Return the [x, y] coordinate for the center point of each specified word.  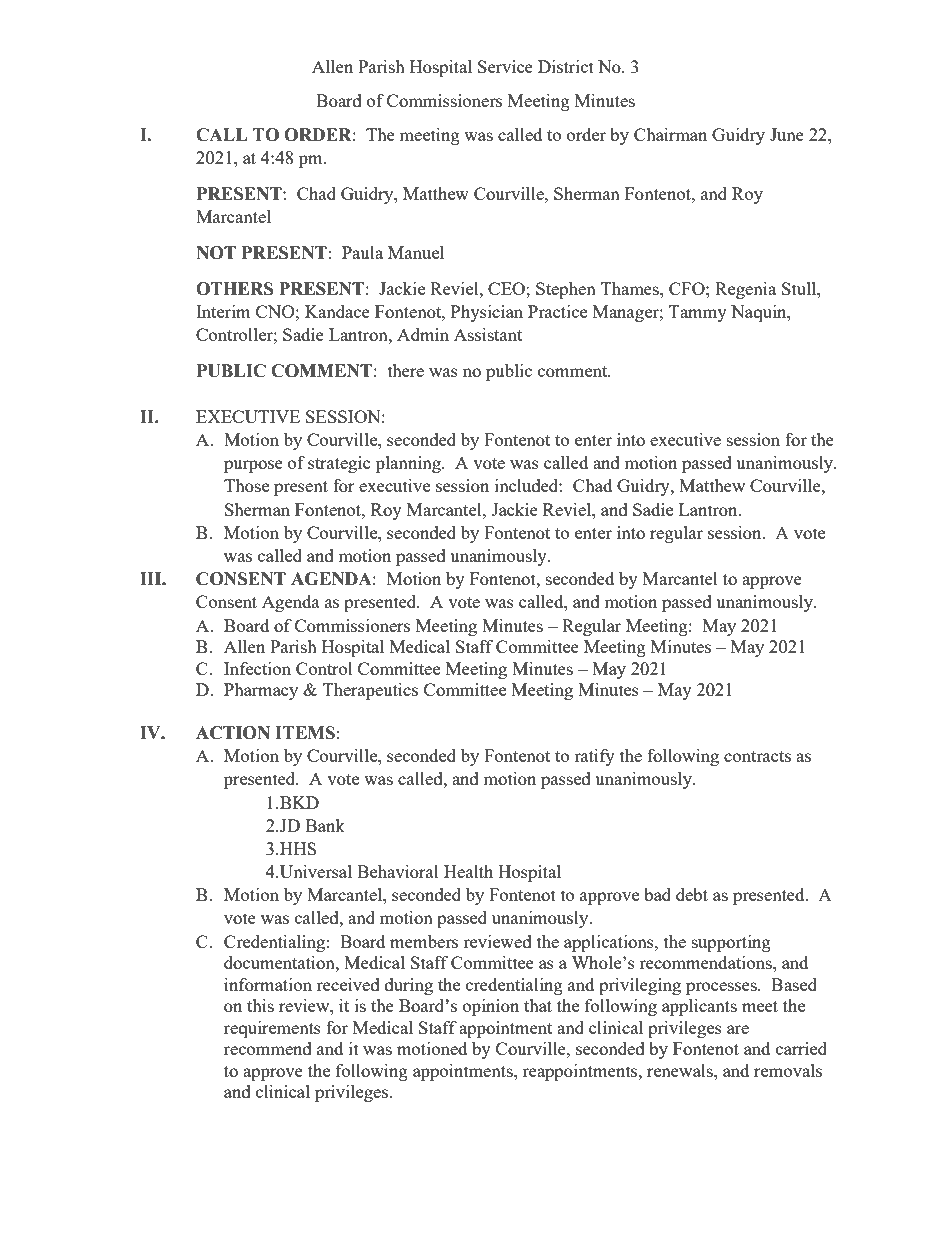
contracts [757, 756]
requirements [272, 1029]
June [787, 134]
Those [246, 485]
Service [505, 66]
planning [409, 464]
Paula [362, 252]
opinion [491, 1007]
